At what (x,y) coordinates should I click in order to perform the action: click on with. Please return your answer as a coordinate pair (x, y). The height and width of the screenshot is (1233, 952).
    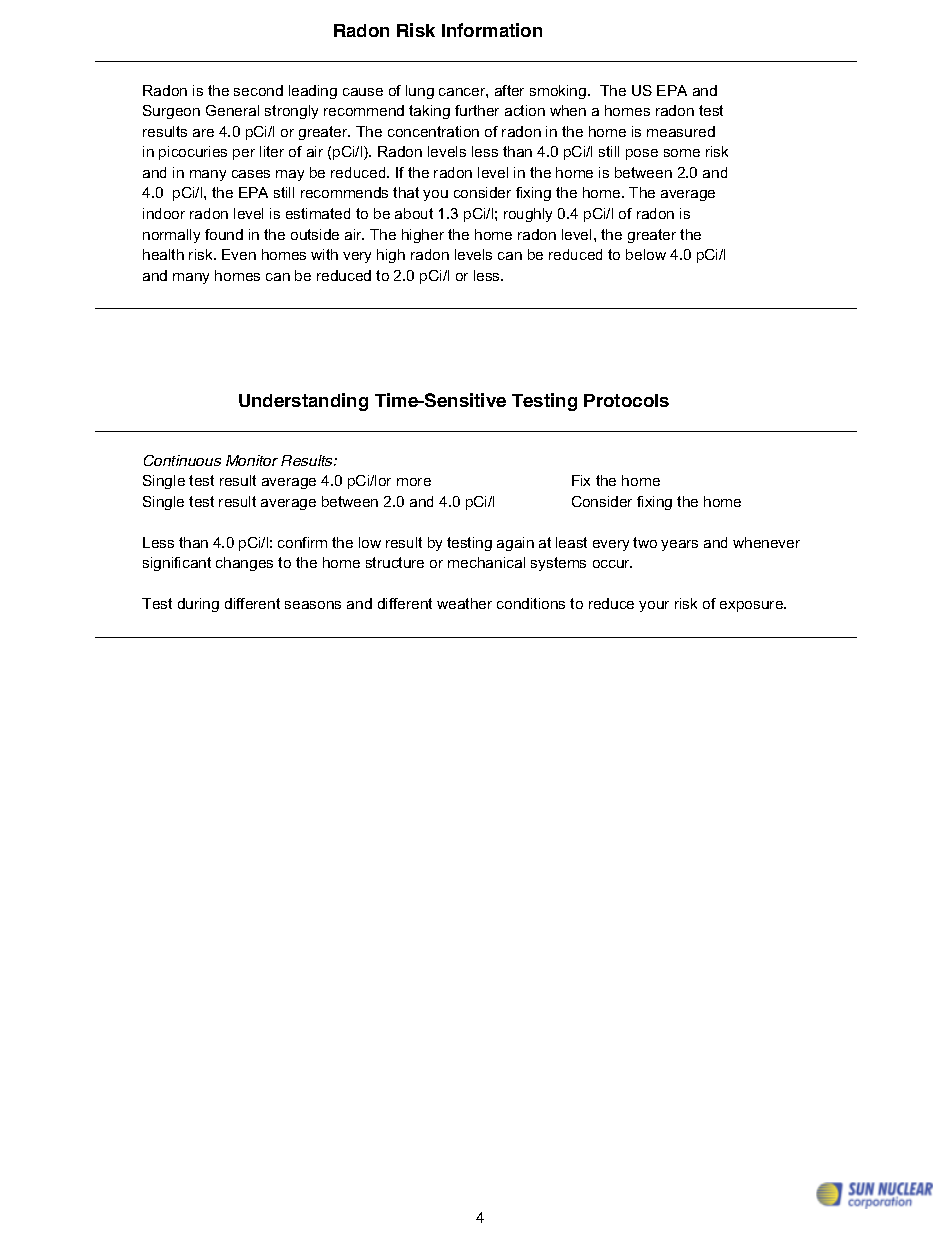
    Looking at the image, I should click on (324, 254).
